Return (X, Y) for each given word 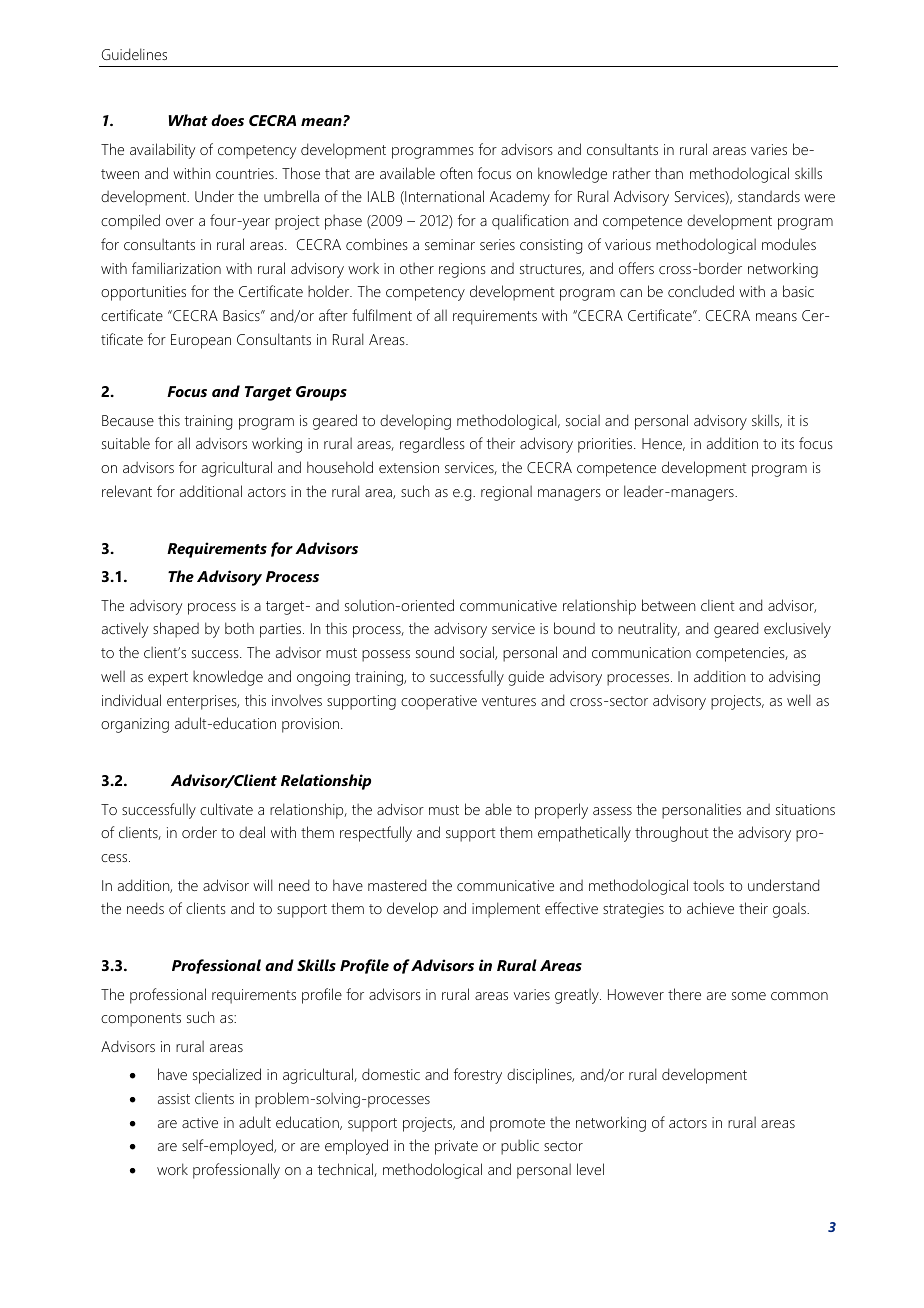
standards (769, 196)
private (456, 1147)
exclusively (797, 630)
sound (435, 652)
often (456, 173)
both (239, 628)
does (227, 120)
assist (174, 1098)
